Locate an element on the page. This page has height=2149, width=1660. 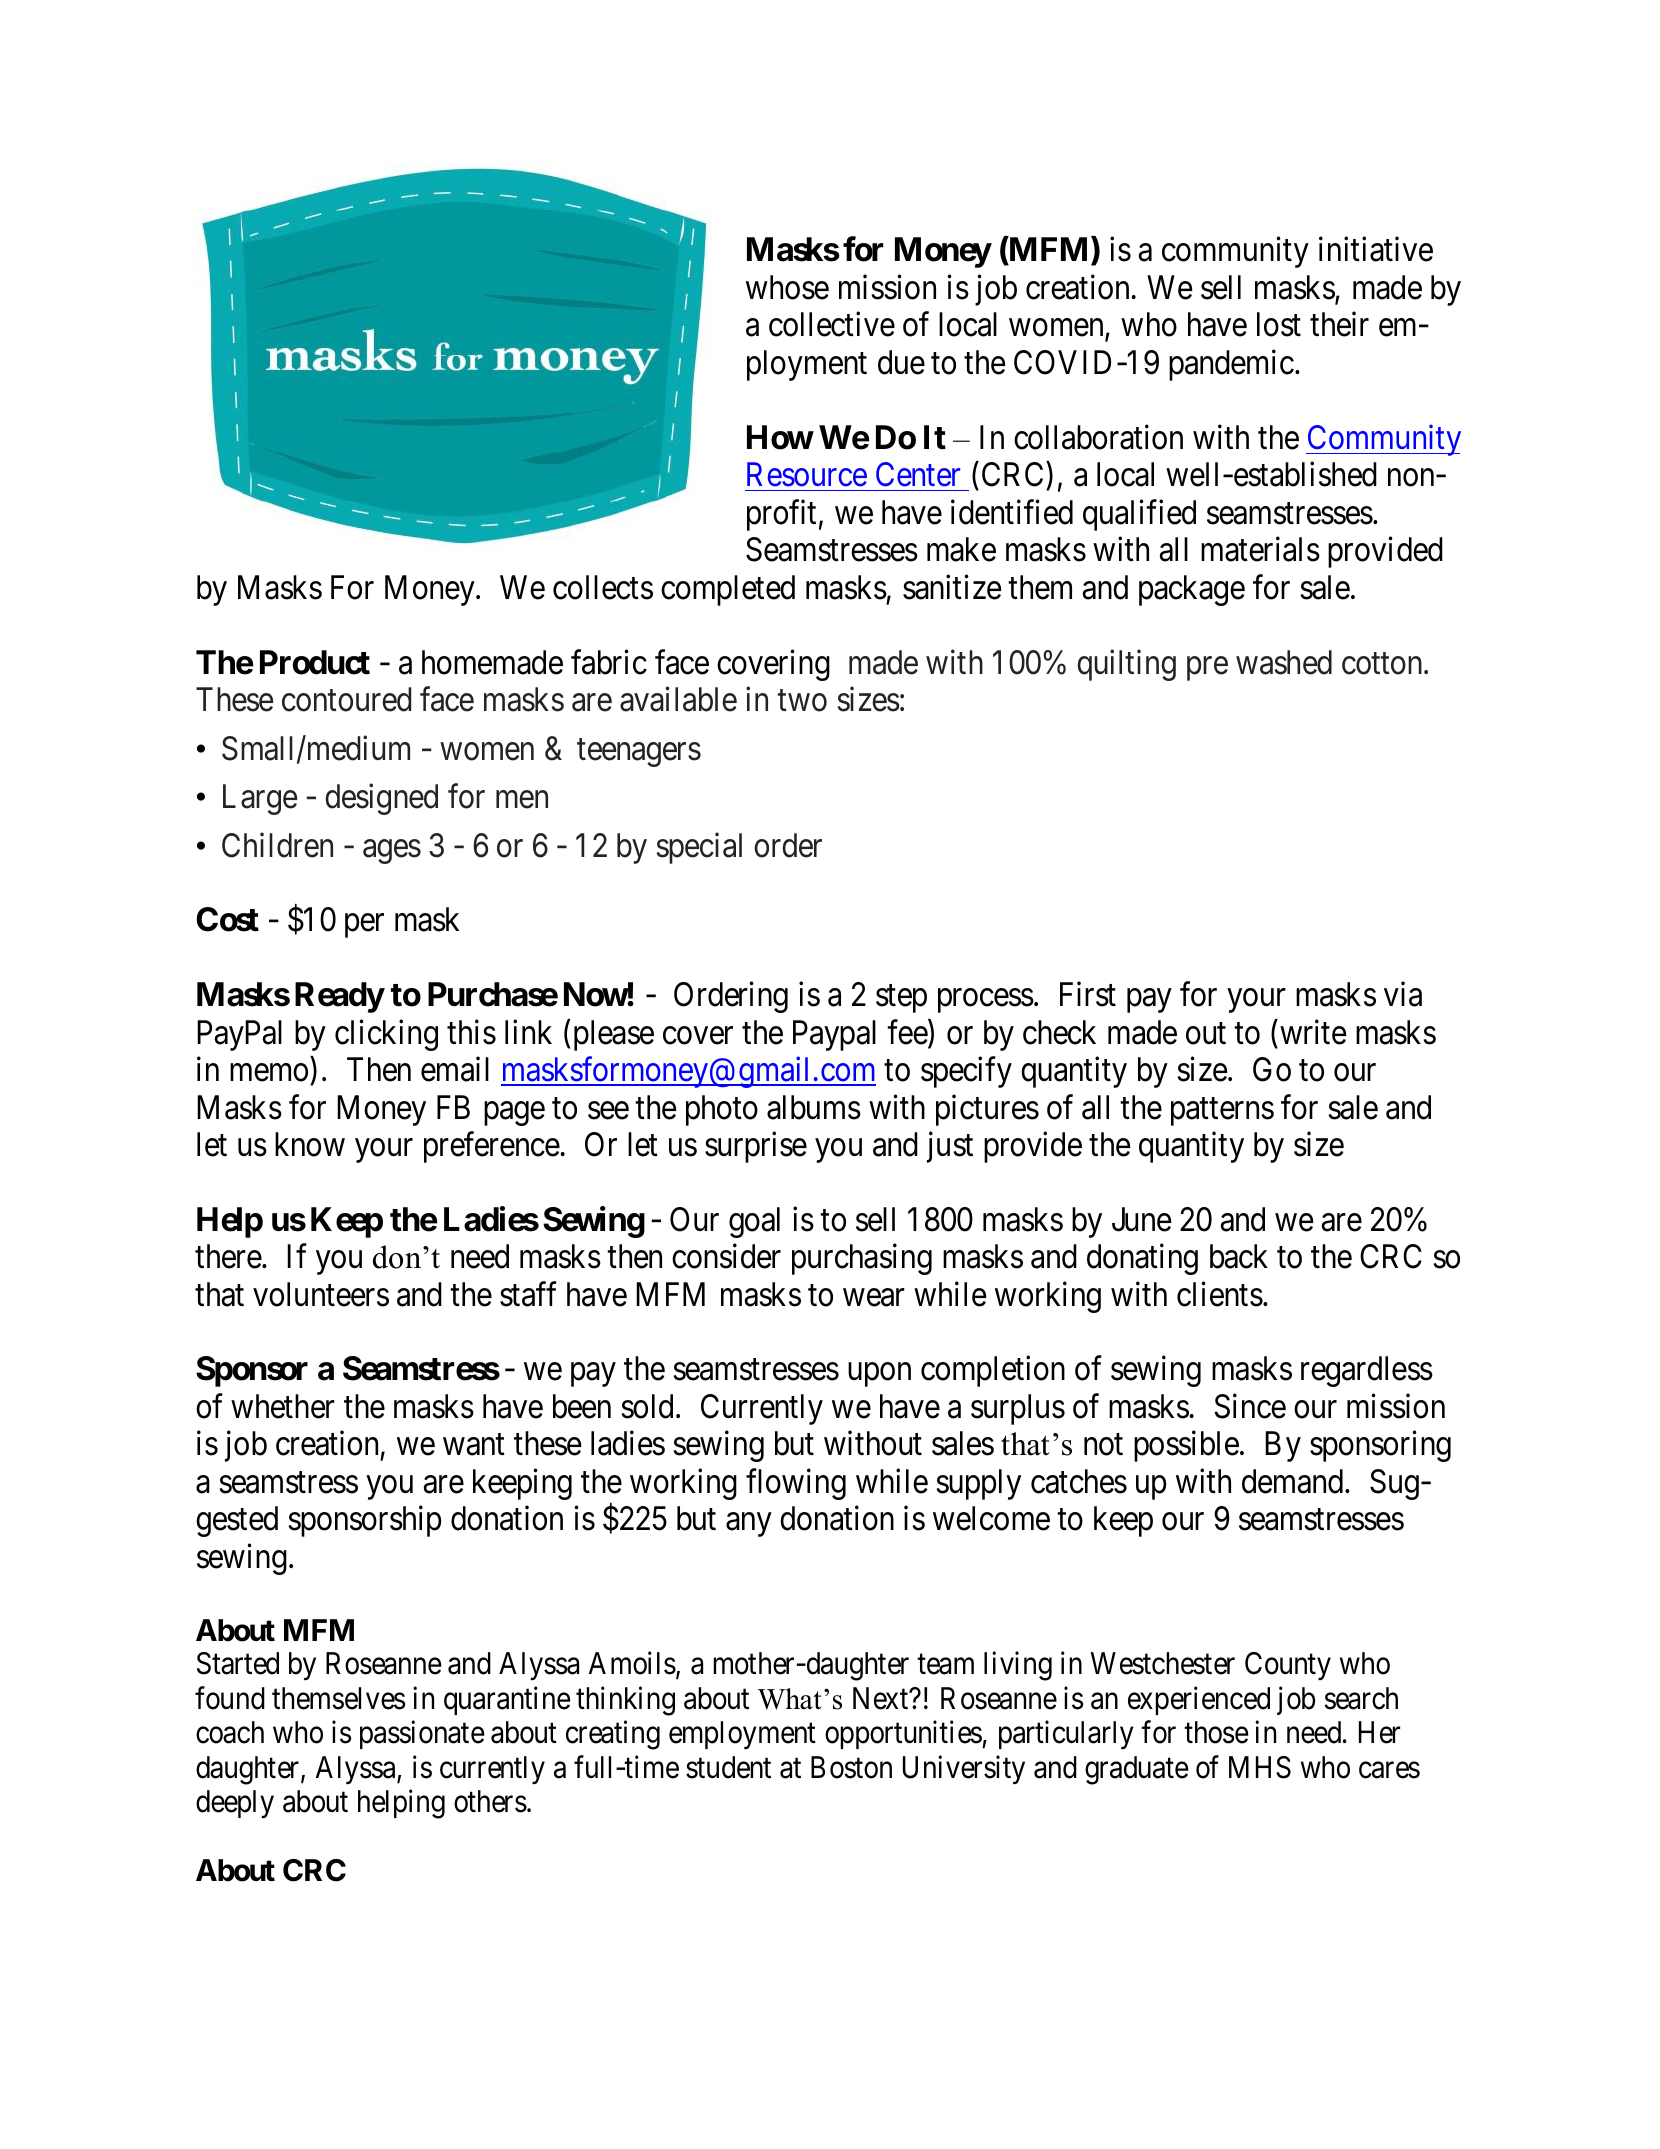
back is located at coordinates (1239, 1256).
